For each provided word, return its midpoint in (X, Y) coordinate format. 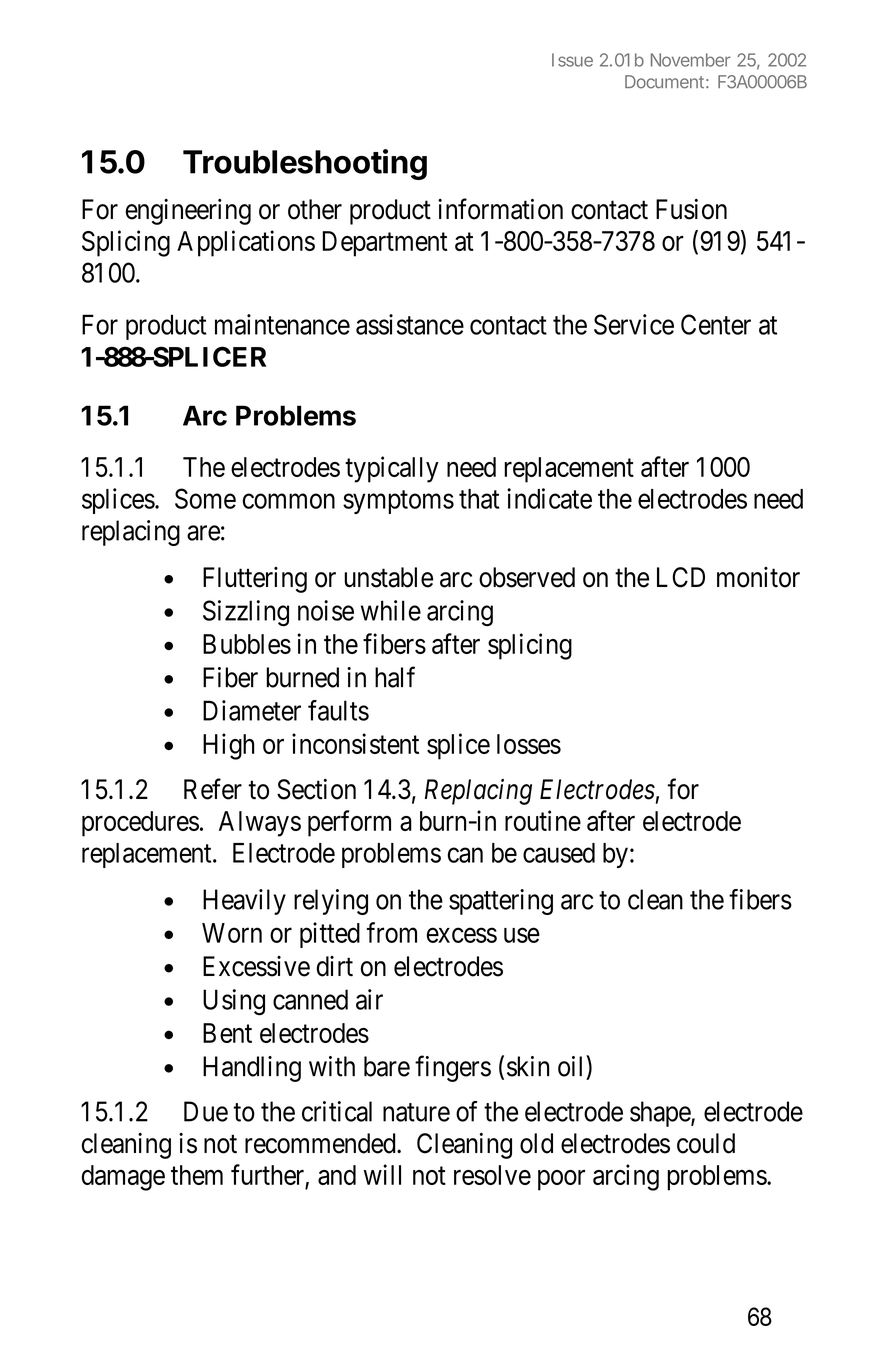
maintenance (282, 324)
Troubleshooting (305, 164)
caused (559, 853)
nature (416, 1112)
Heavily (244, 902)
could (706, 1143)
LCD (681, 577)
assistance (410, 324)
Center (716, 324)
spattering (501, 902)
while (391, 610)
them (197, 1175)
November (691, 60)
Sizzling (246, 613)
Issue (572, 60)
